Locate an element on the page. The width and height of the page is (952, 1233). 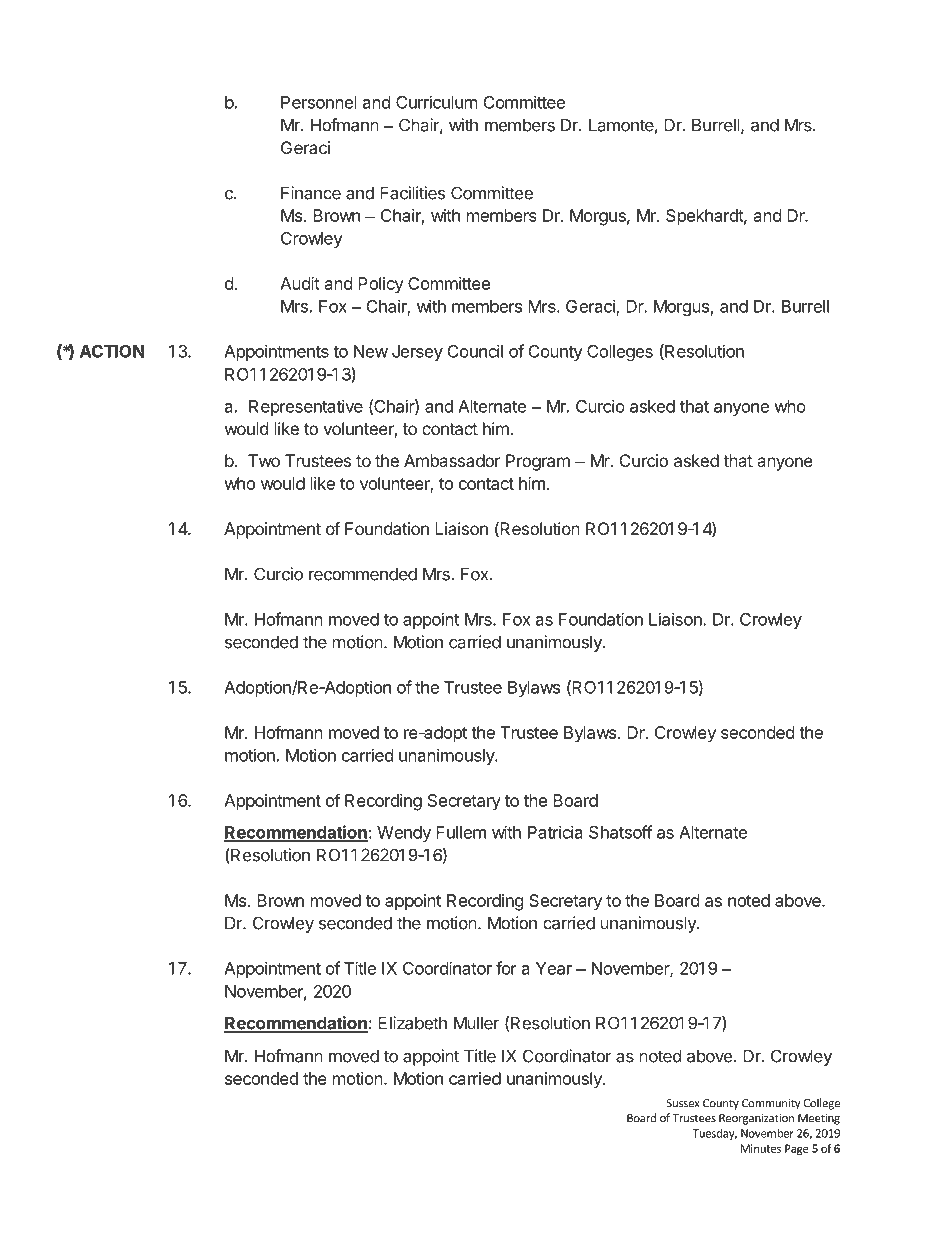
Wendy is located at coordinates (404, 834).
